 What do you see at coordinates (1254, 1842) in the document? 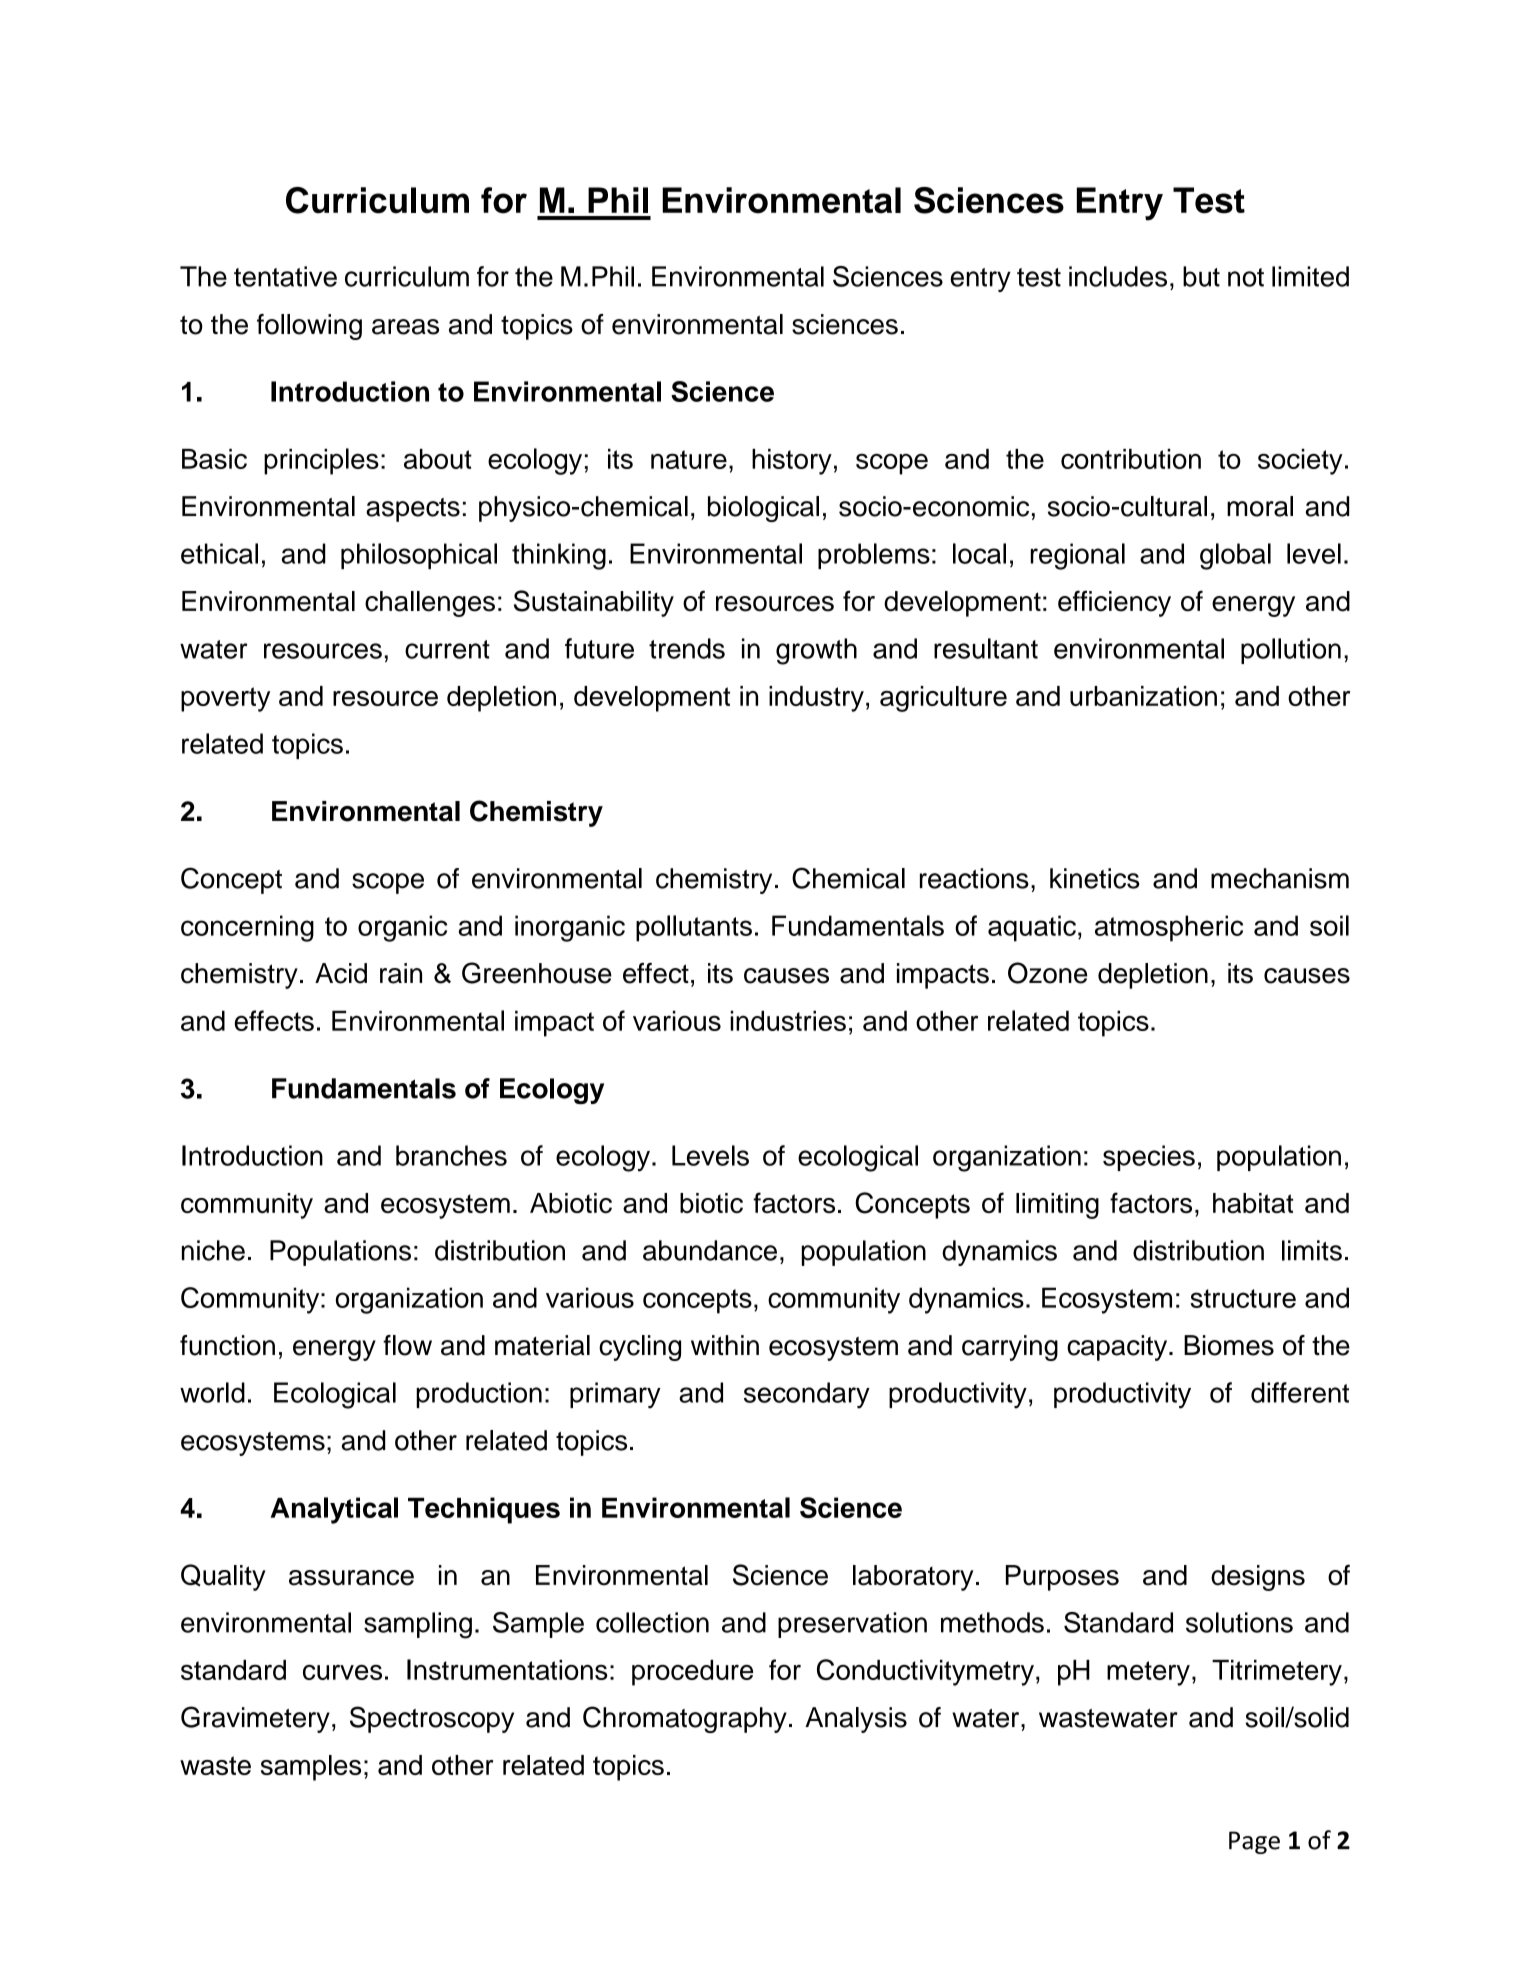
I see `Page` at bounding box center [1254, 1842].
